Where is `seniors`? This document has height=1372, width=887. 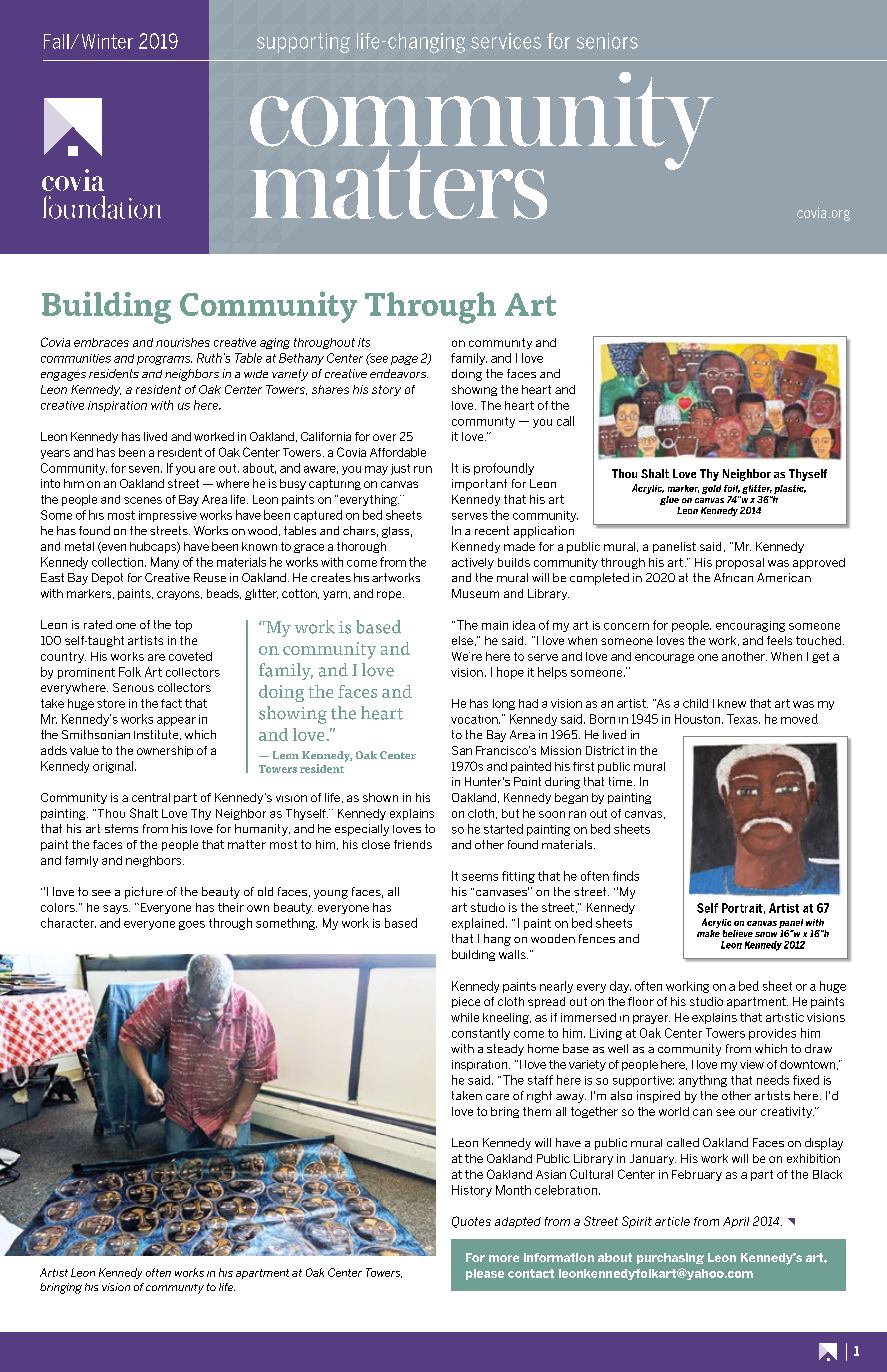 seniors is located at coordinates (607, 41).
